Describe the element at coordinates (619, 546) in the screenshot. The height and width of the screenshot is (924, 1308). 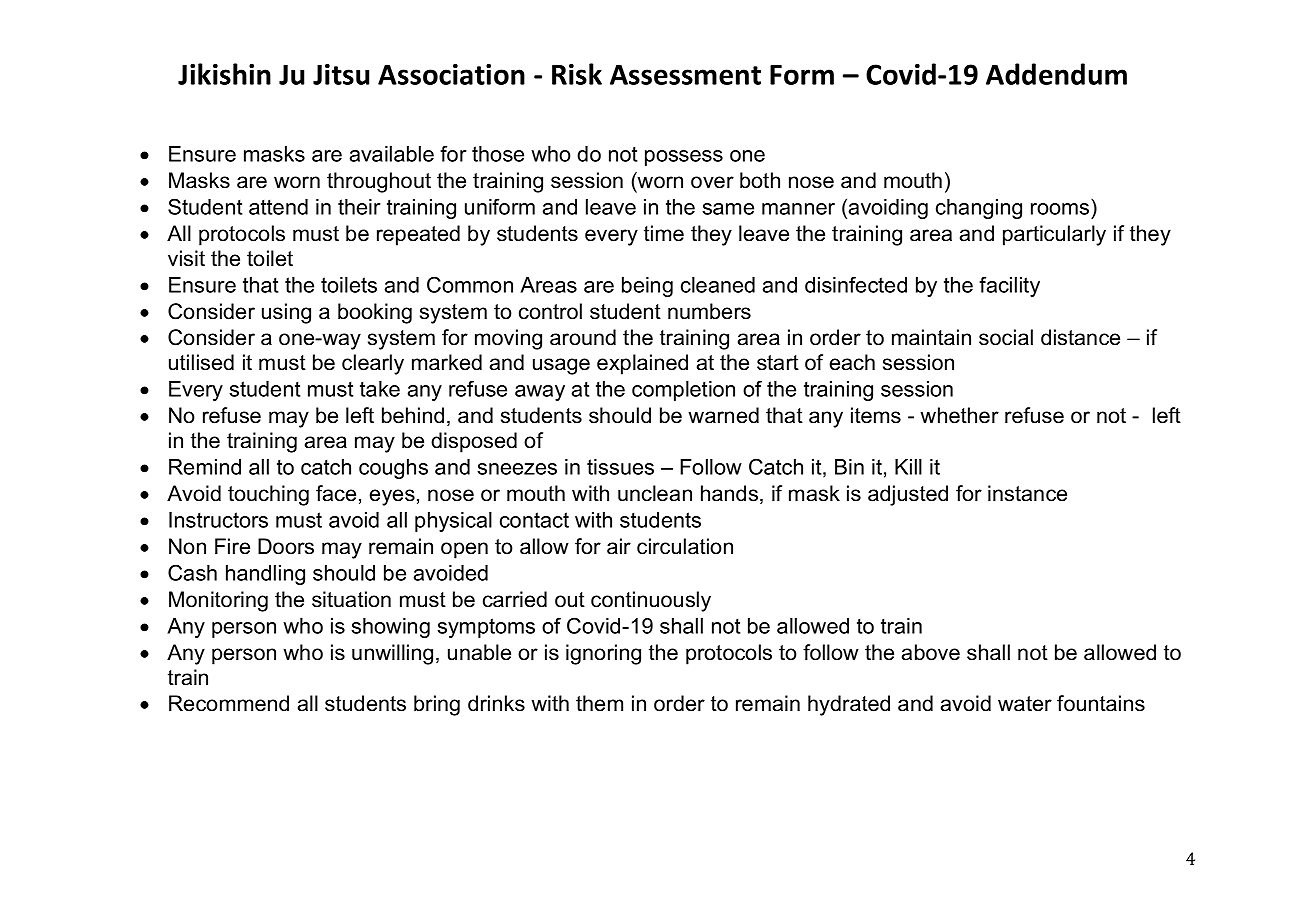
I see `air` at that location.
